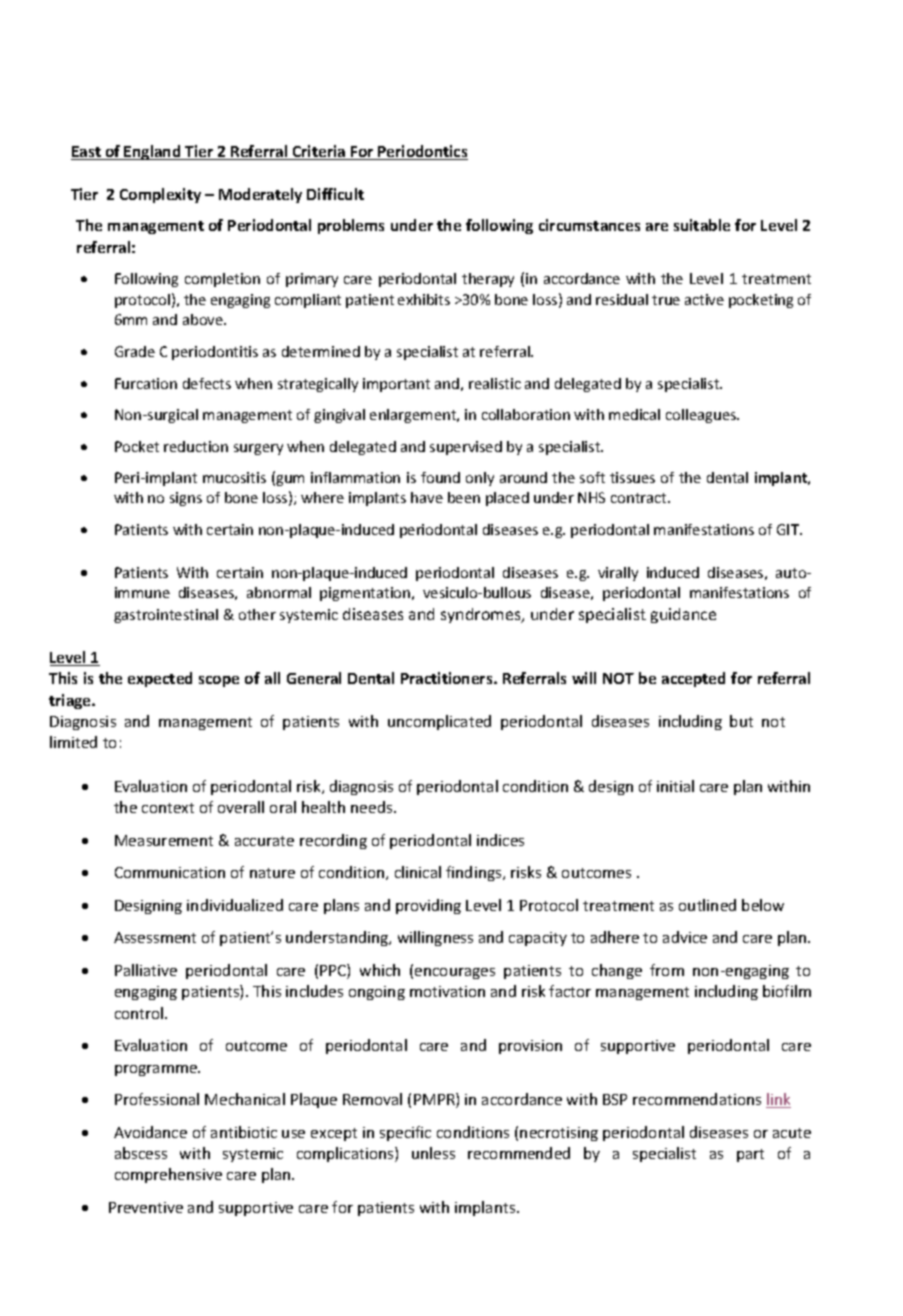 This screenshot has width=903, height=1316. I want to click on Practitioners, so click(448, 678).
